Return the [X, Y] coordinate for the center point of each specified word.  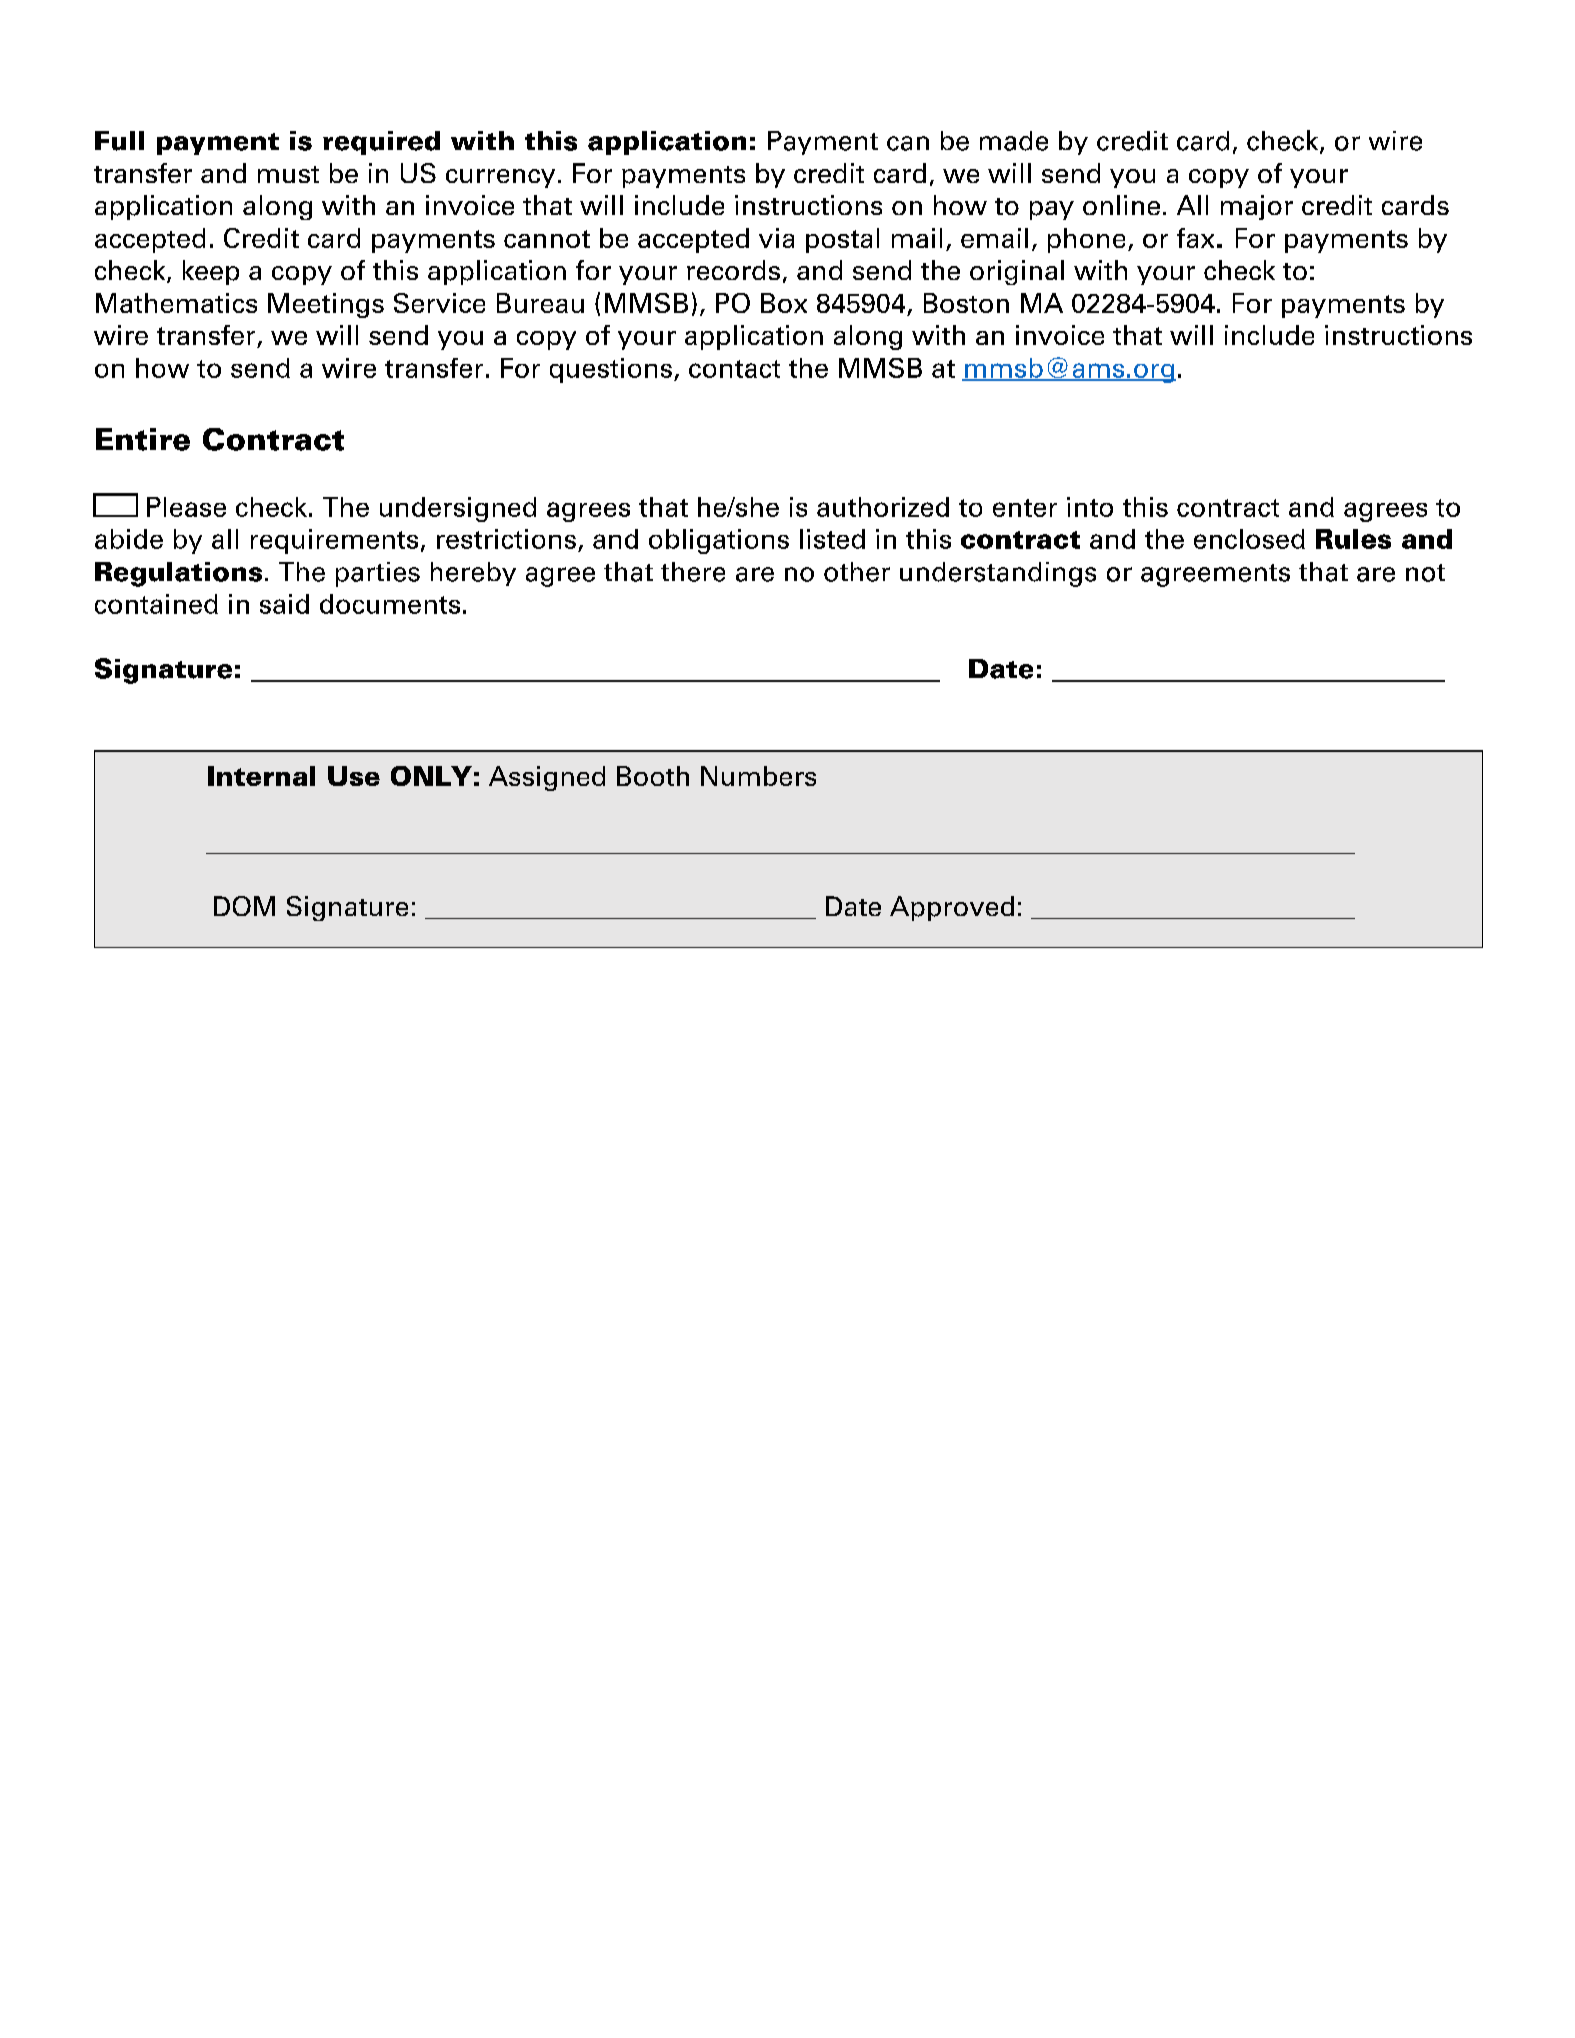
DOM [244, 906]
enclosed [1249, 539]
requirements [334, 541]
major [1257, 207]
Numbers [758, 776]
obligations [719, 541]
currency [500, 178]
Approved [952, 908]
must [288, 174]
